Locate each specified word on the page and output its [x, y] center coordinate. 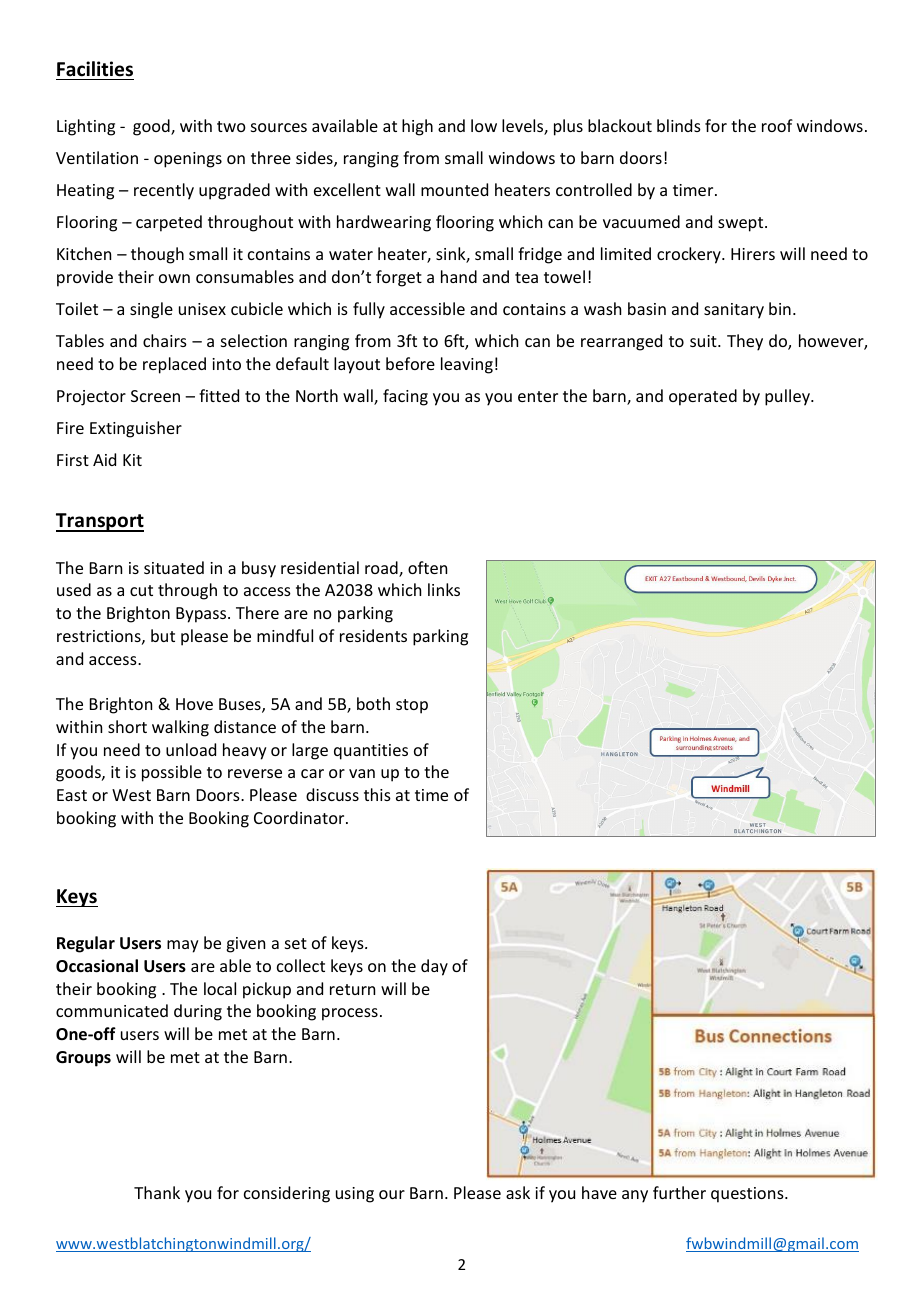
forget [399, 278]
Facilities [95, 69]
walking [180, 728]
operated [703, 397]
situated [174, 567]
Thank [157, 1192]
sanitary [734, 311]
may [183, 946]
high [417, 127]
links [444, 589]
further [679, 1192]
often [427, 567]
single [151, 310]
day [434, 967]
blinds [679, 125]
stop [412, 706]
